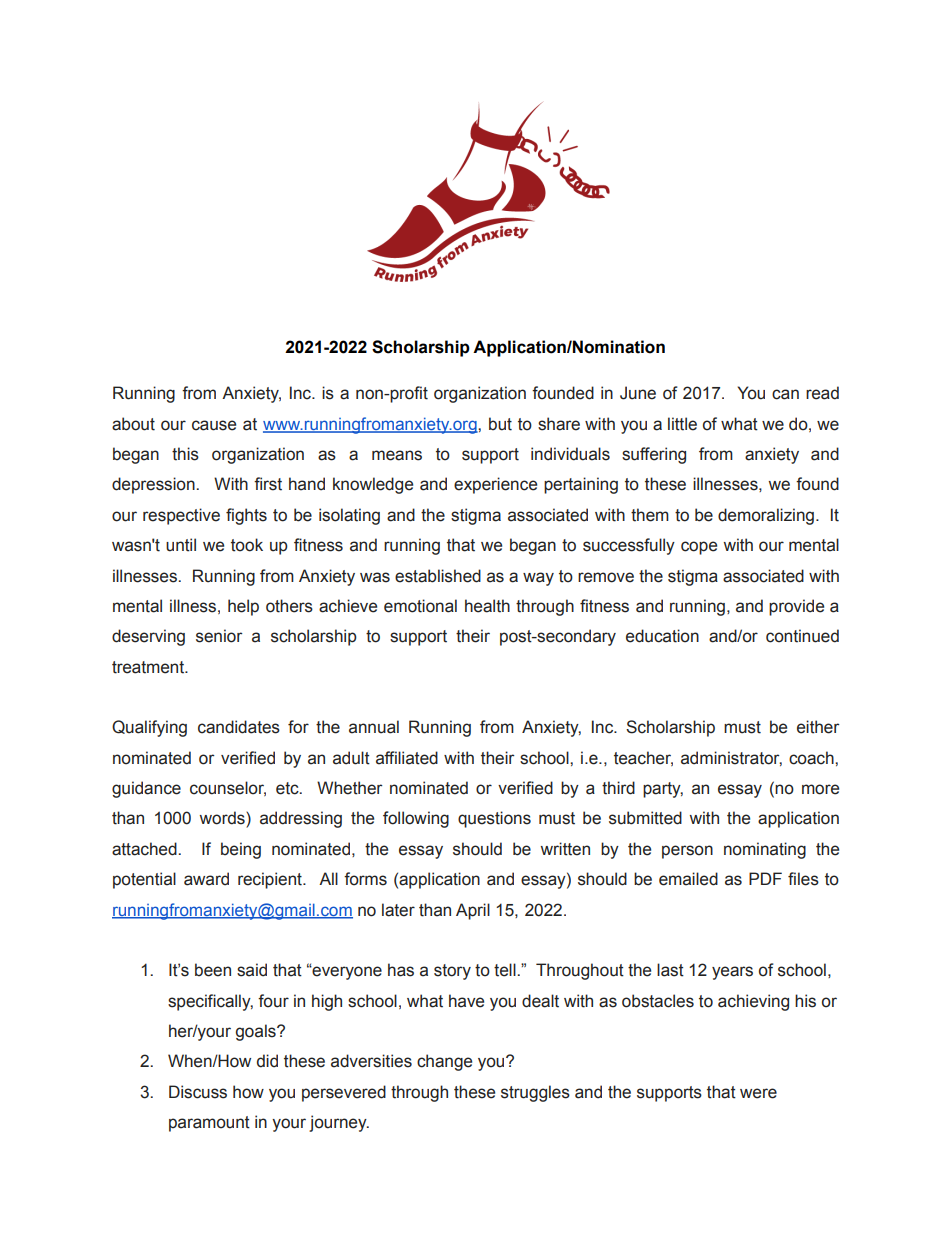 The image size is (952, 1233). Describe the element at coordinates (535, 1093) in the page. I see `struggles` at that location.
